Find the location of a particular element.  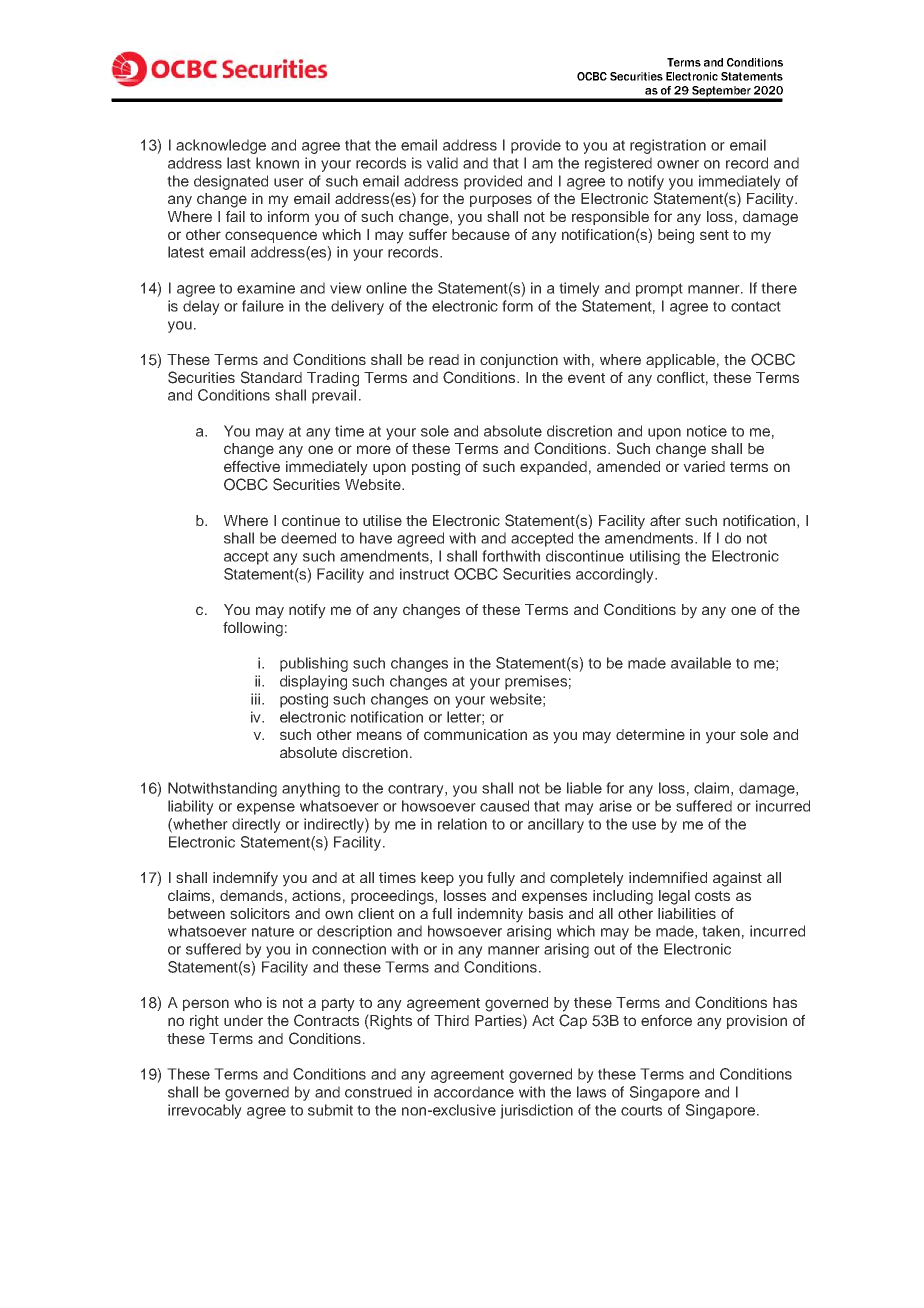

premises is located at coordinates (536, 682).
